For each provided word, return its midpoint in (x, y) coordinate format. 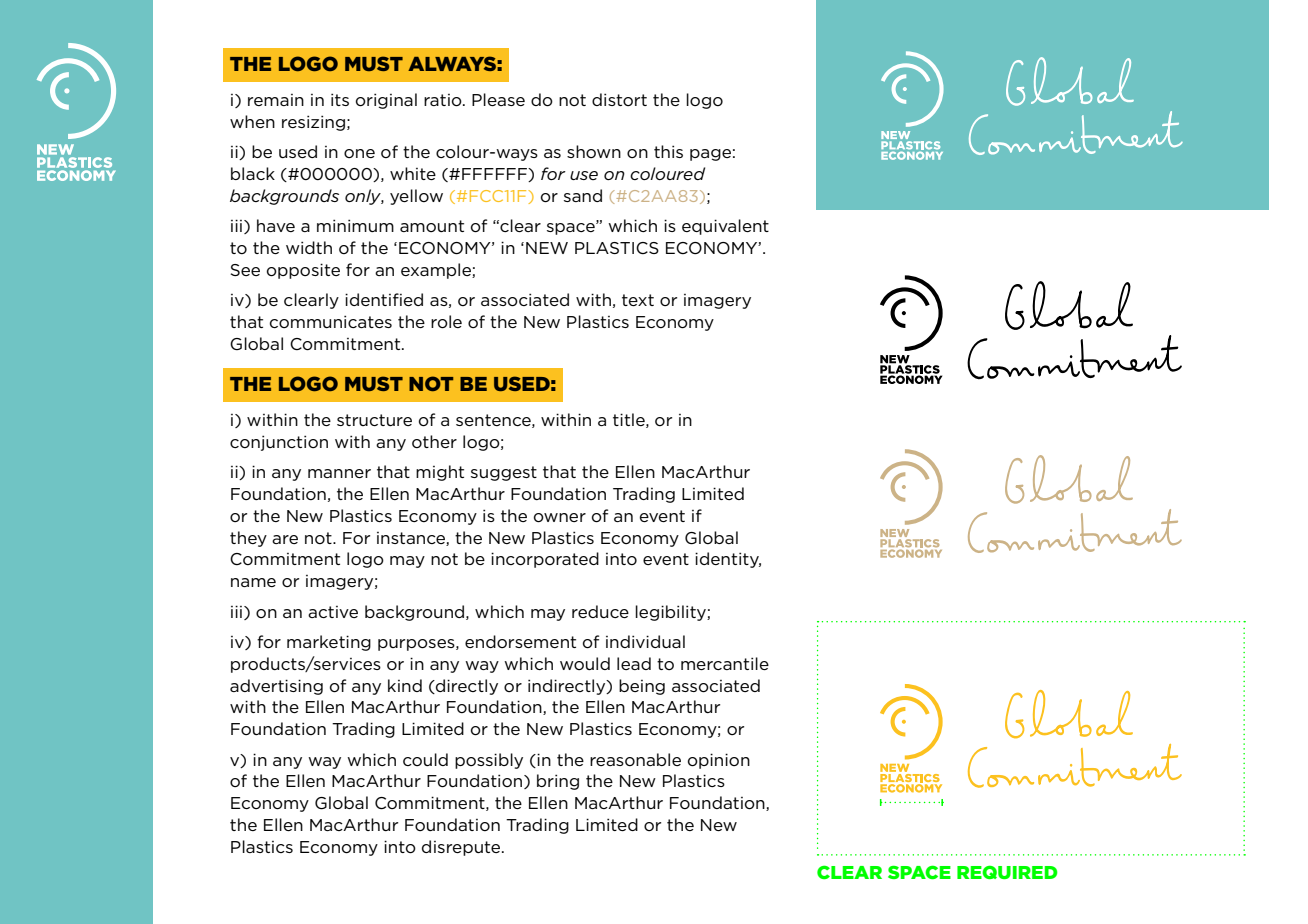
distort (619, 99)
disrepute (462, 848)
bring (558, 782)
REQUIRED (1007, 872)
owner (560, 518)
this (668, 151)
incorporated (545, 560)
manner (339, 473)
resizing (313, 123)
